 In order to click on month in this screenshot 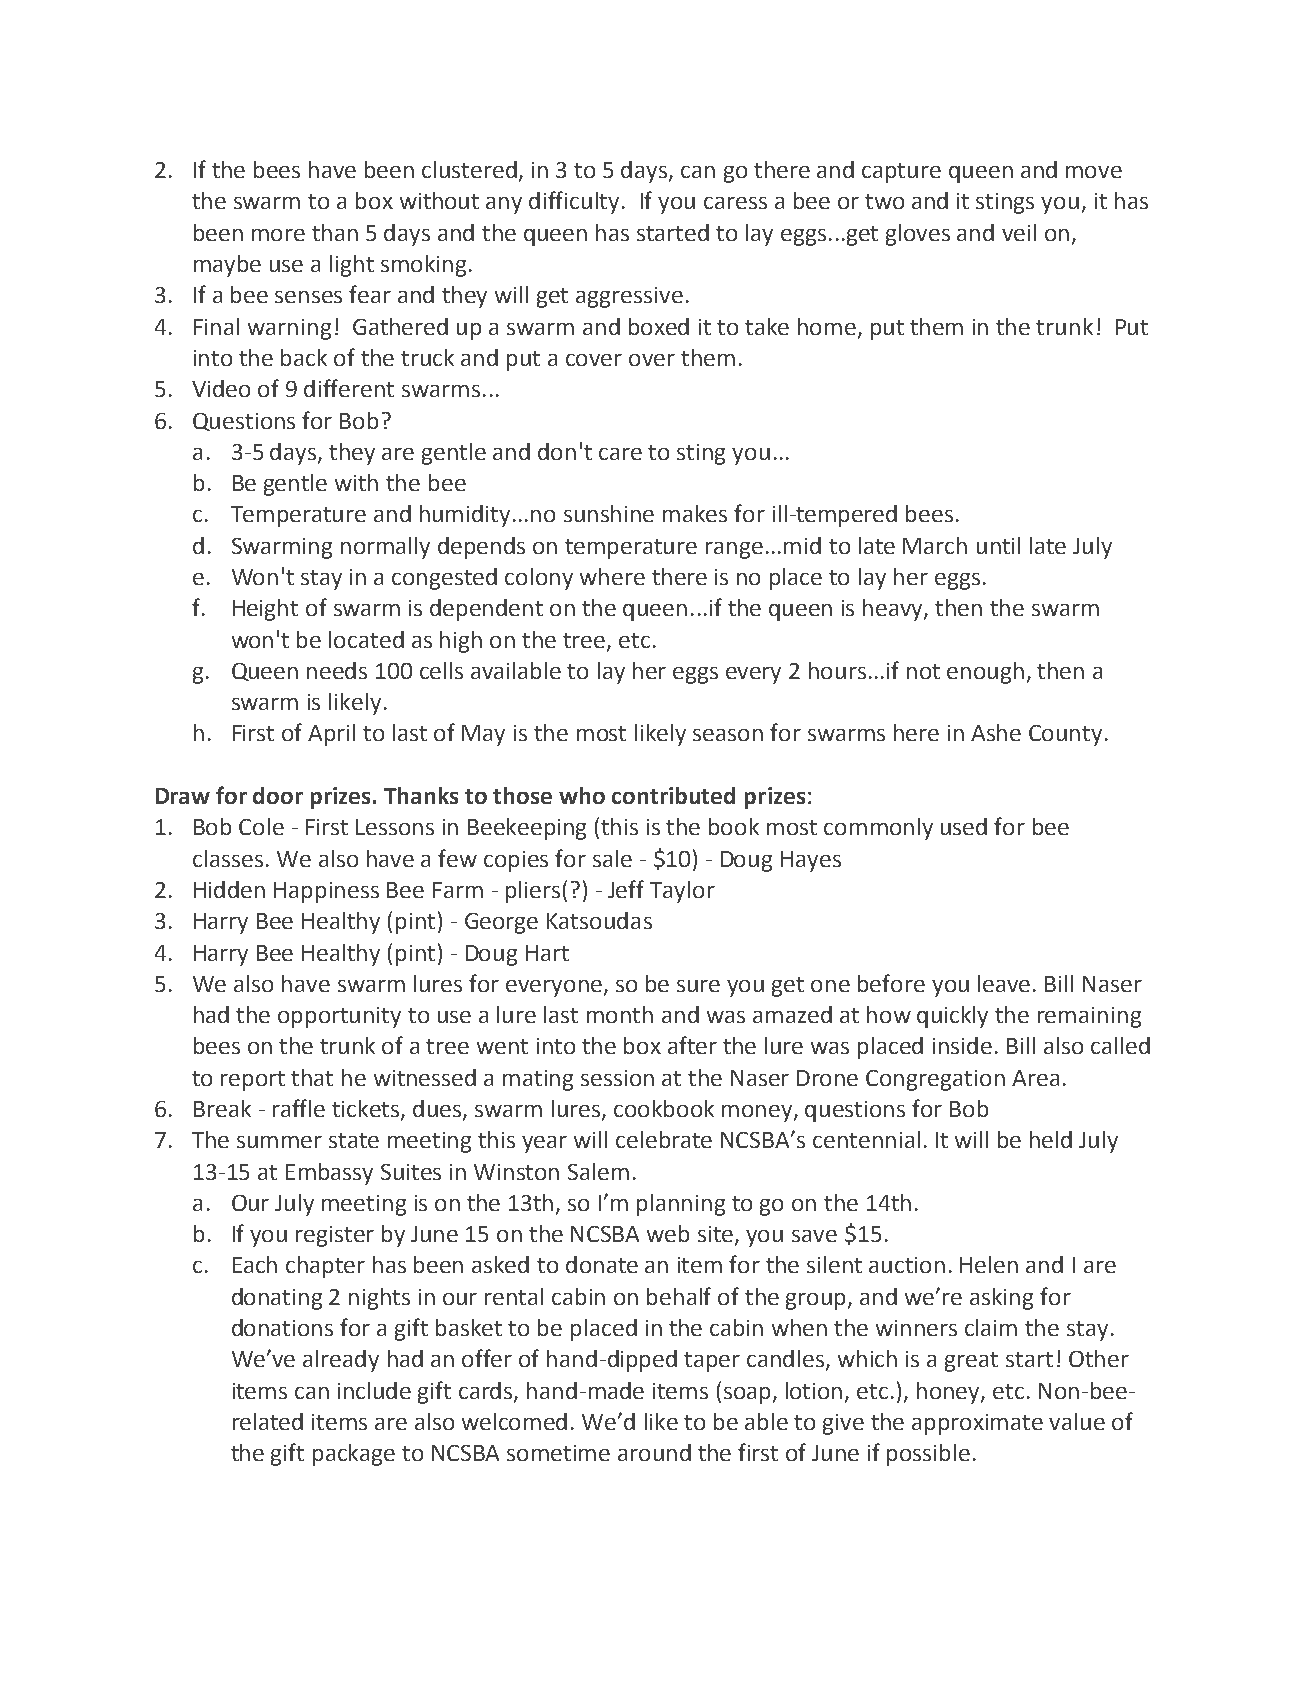, I will do `click(620, 1014)`.
